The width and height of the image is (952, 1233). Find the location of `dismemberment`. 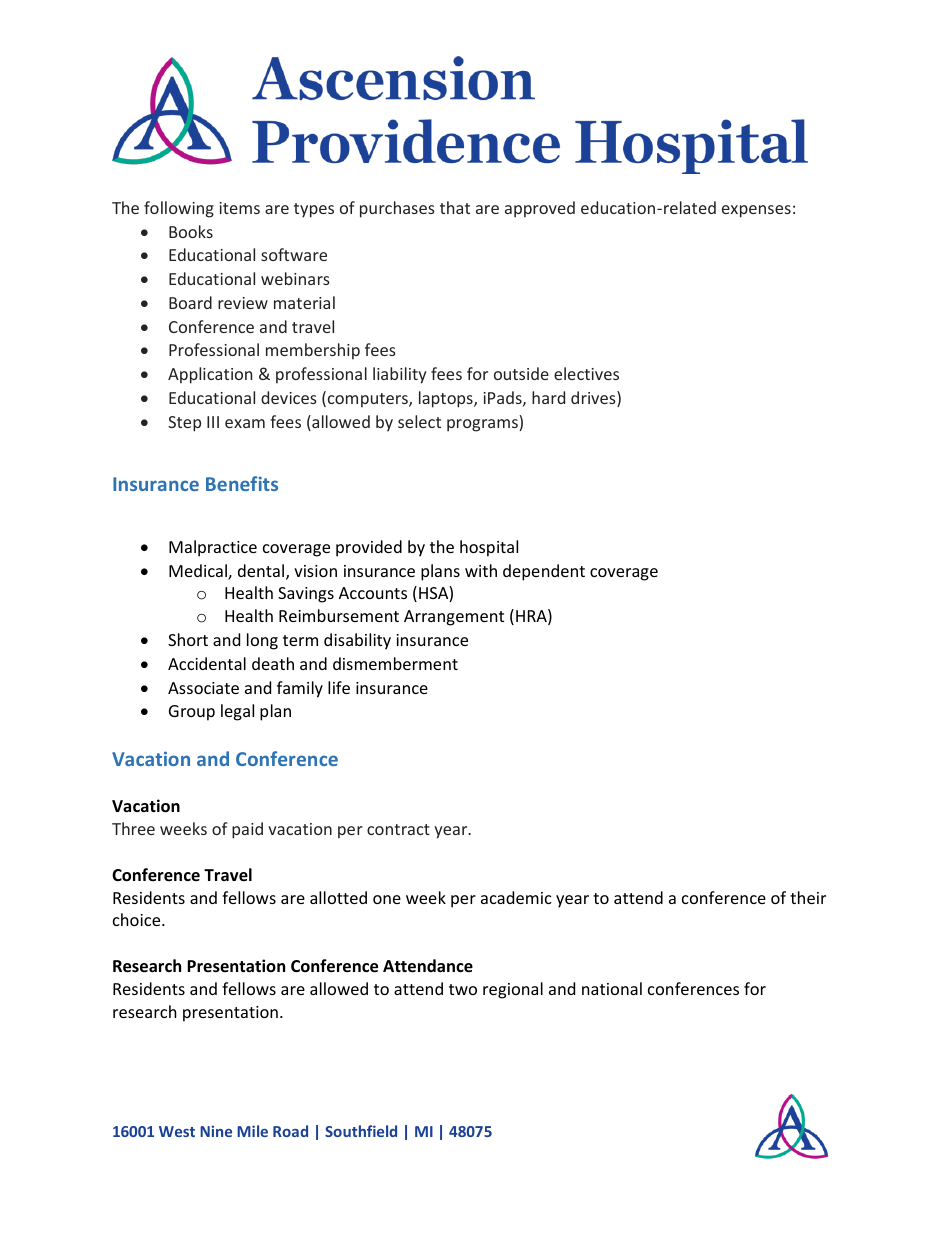

dismemberment is located at coordinates (395, 663).
